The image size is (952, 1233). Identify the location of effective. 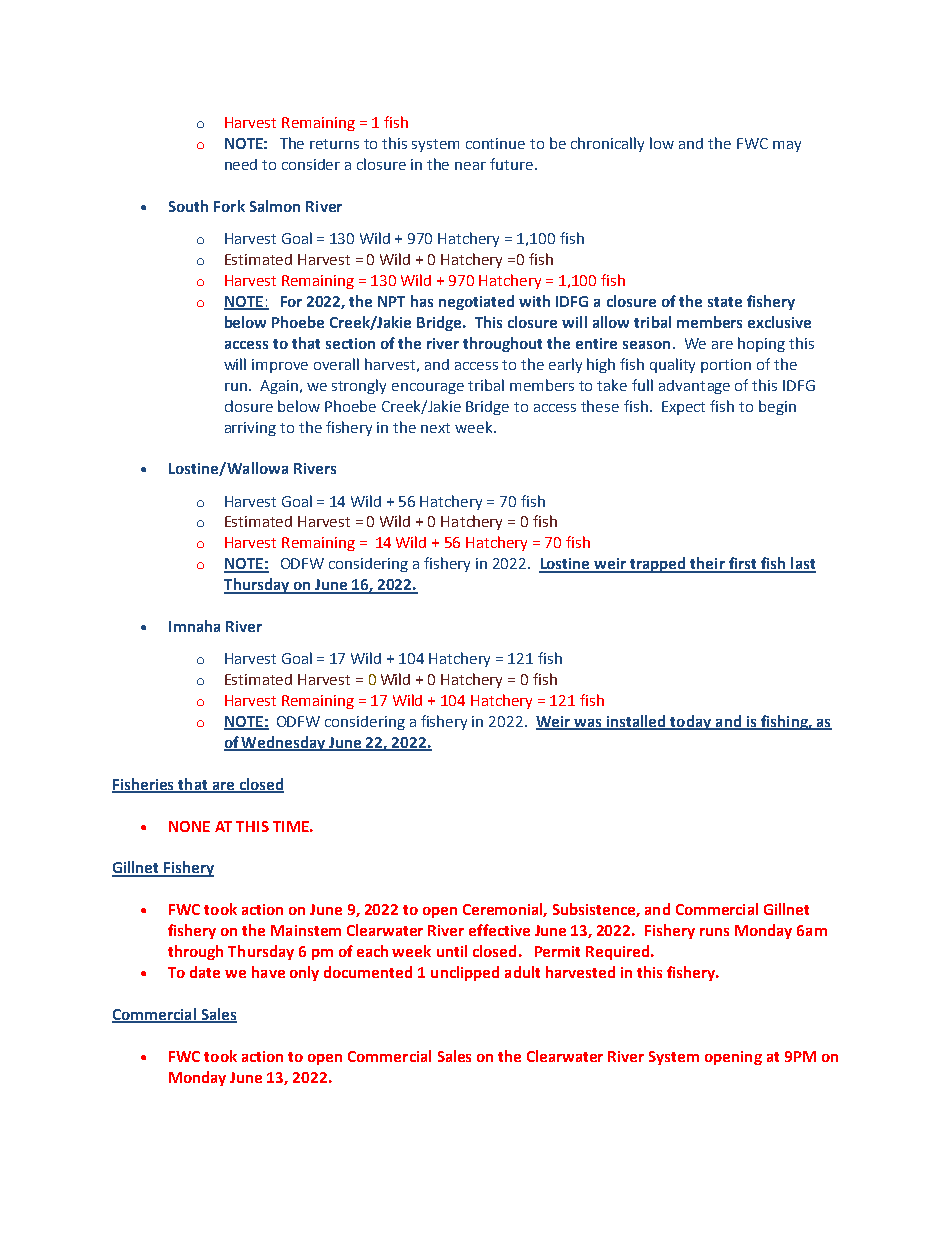
(499, 930).
